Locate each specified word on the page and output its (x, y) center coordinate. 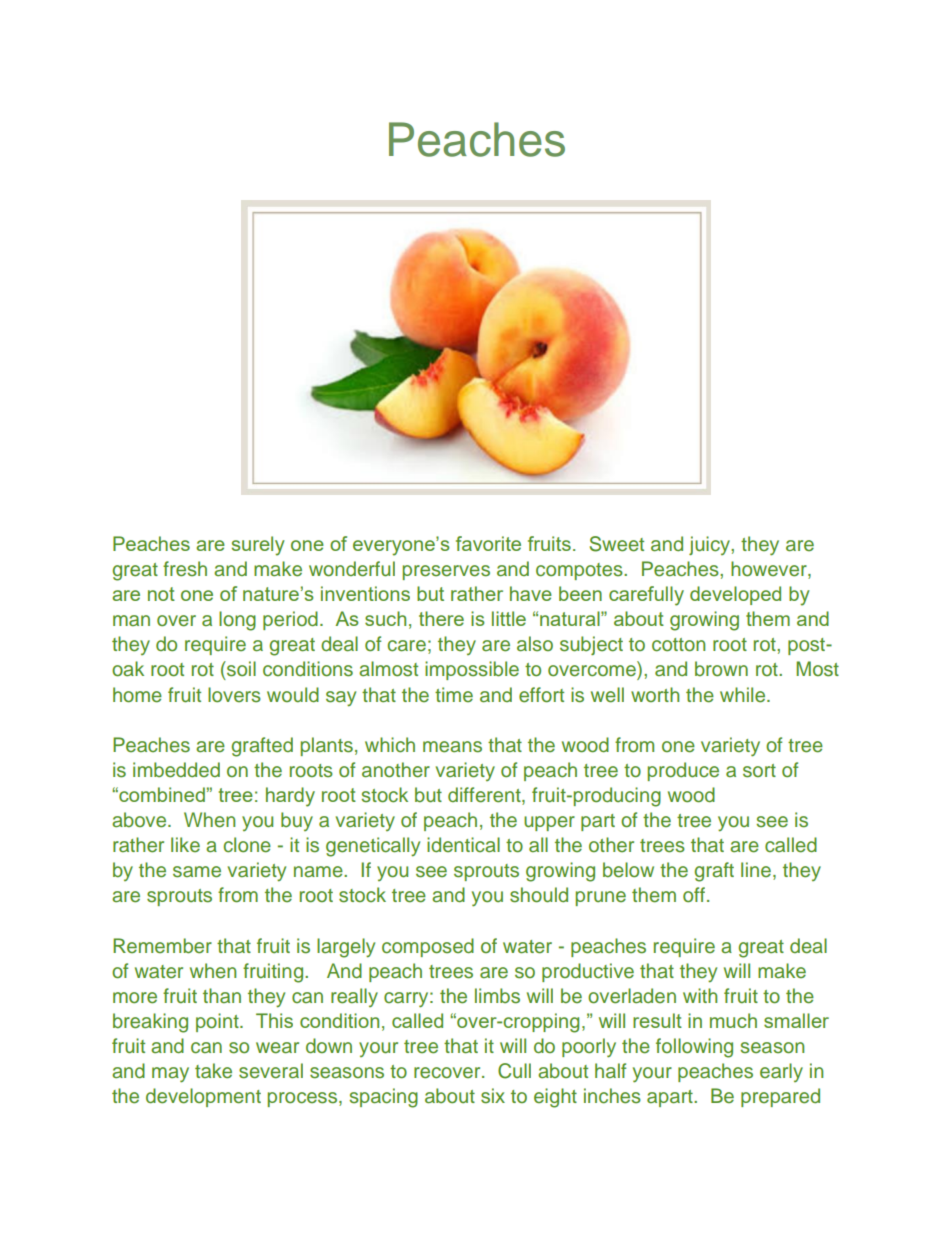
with (700, 995)
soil (240, 669)
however (770, 570)
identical (463, 845)
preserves (446, 572)
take (213, 1071)
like (185, 845)
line (756, 870)
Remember (162, 946)
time (454, 695)
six (493, 1096)
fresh (185, 569)
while (744, 695)
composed (428, 947)
